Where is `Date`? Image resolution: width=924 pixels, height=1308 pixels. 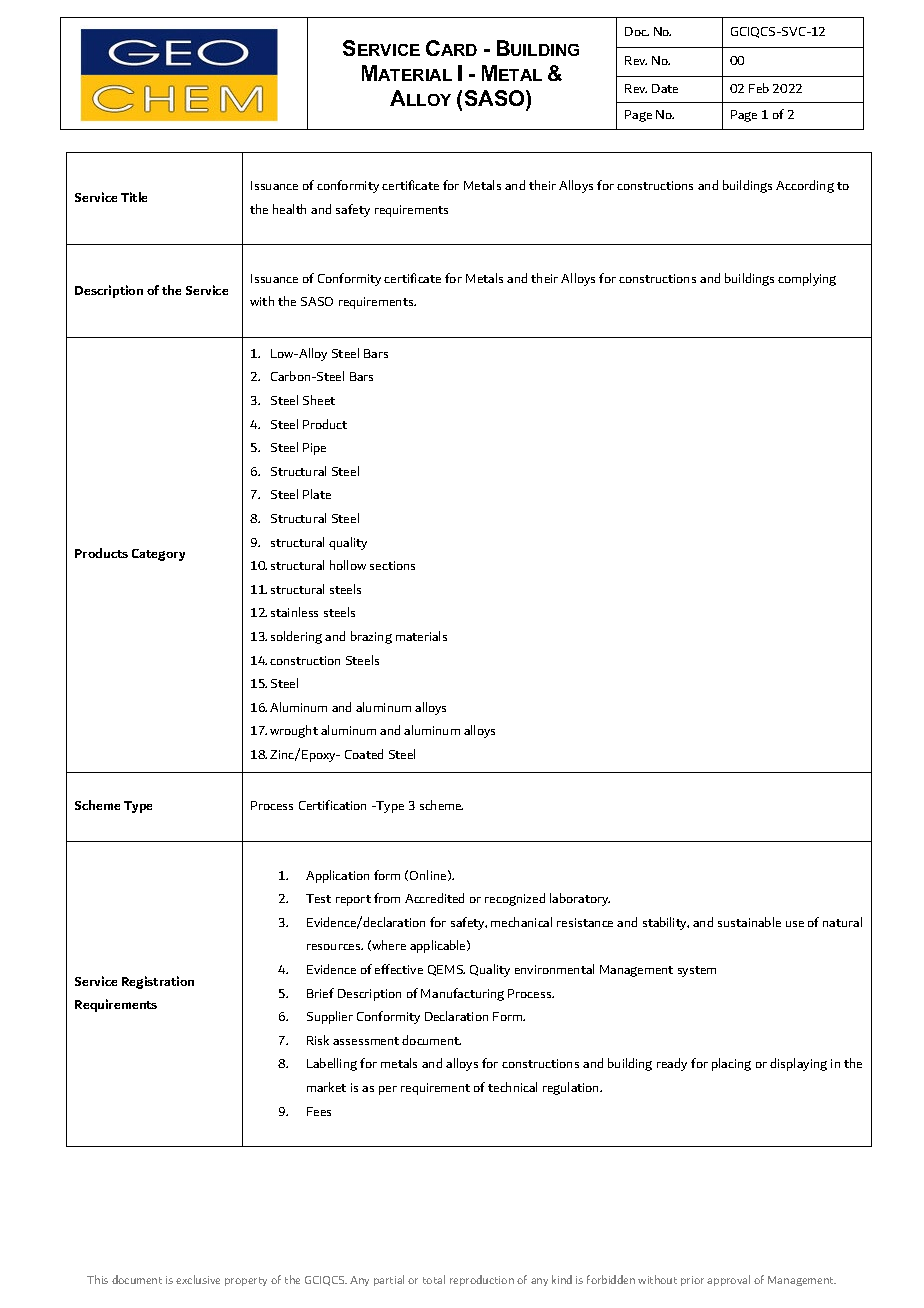
Date is located at coordinates (665, 88).
